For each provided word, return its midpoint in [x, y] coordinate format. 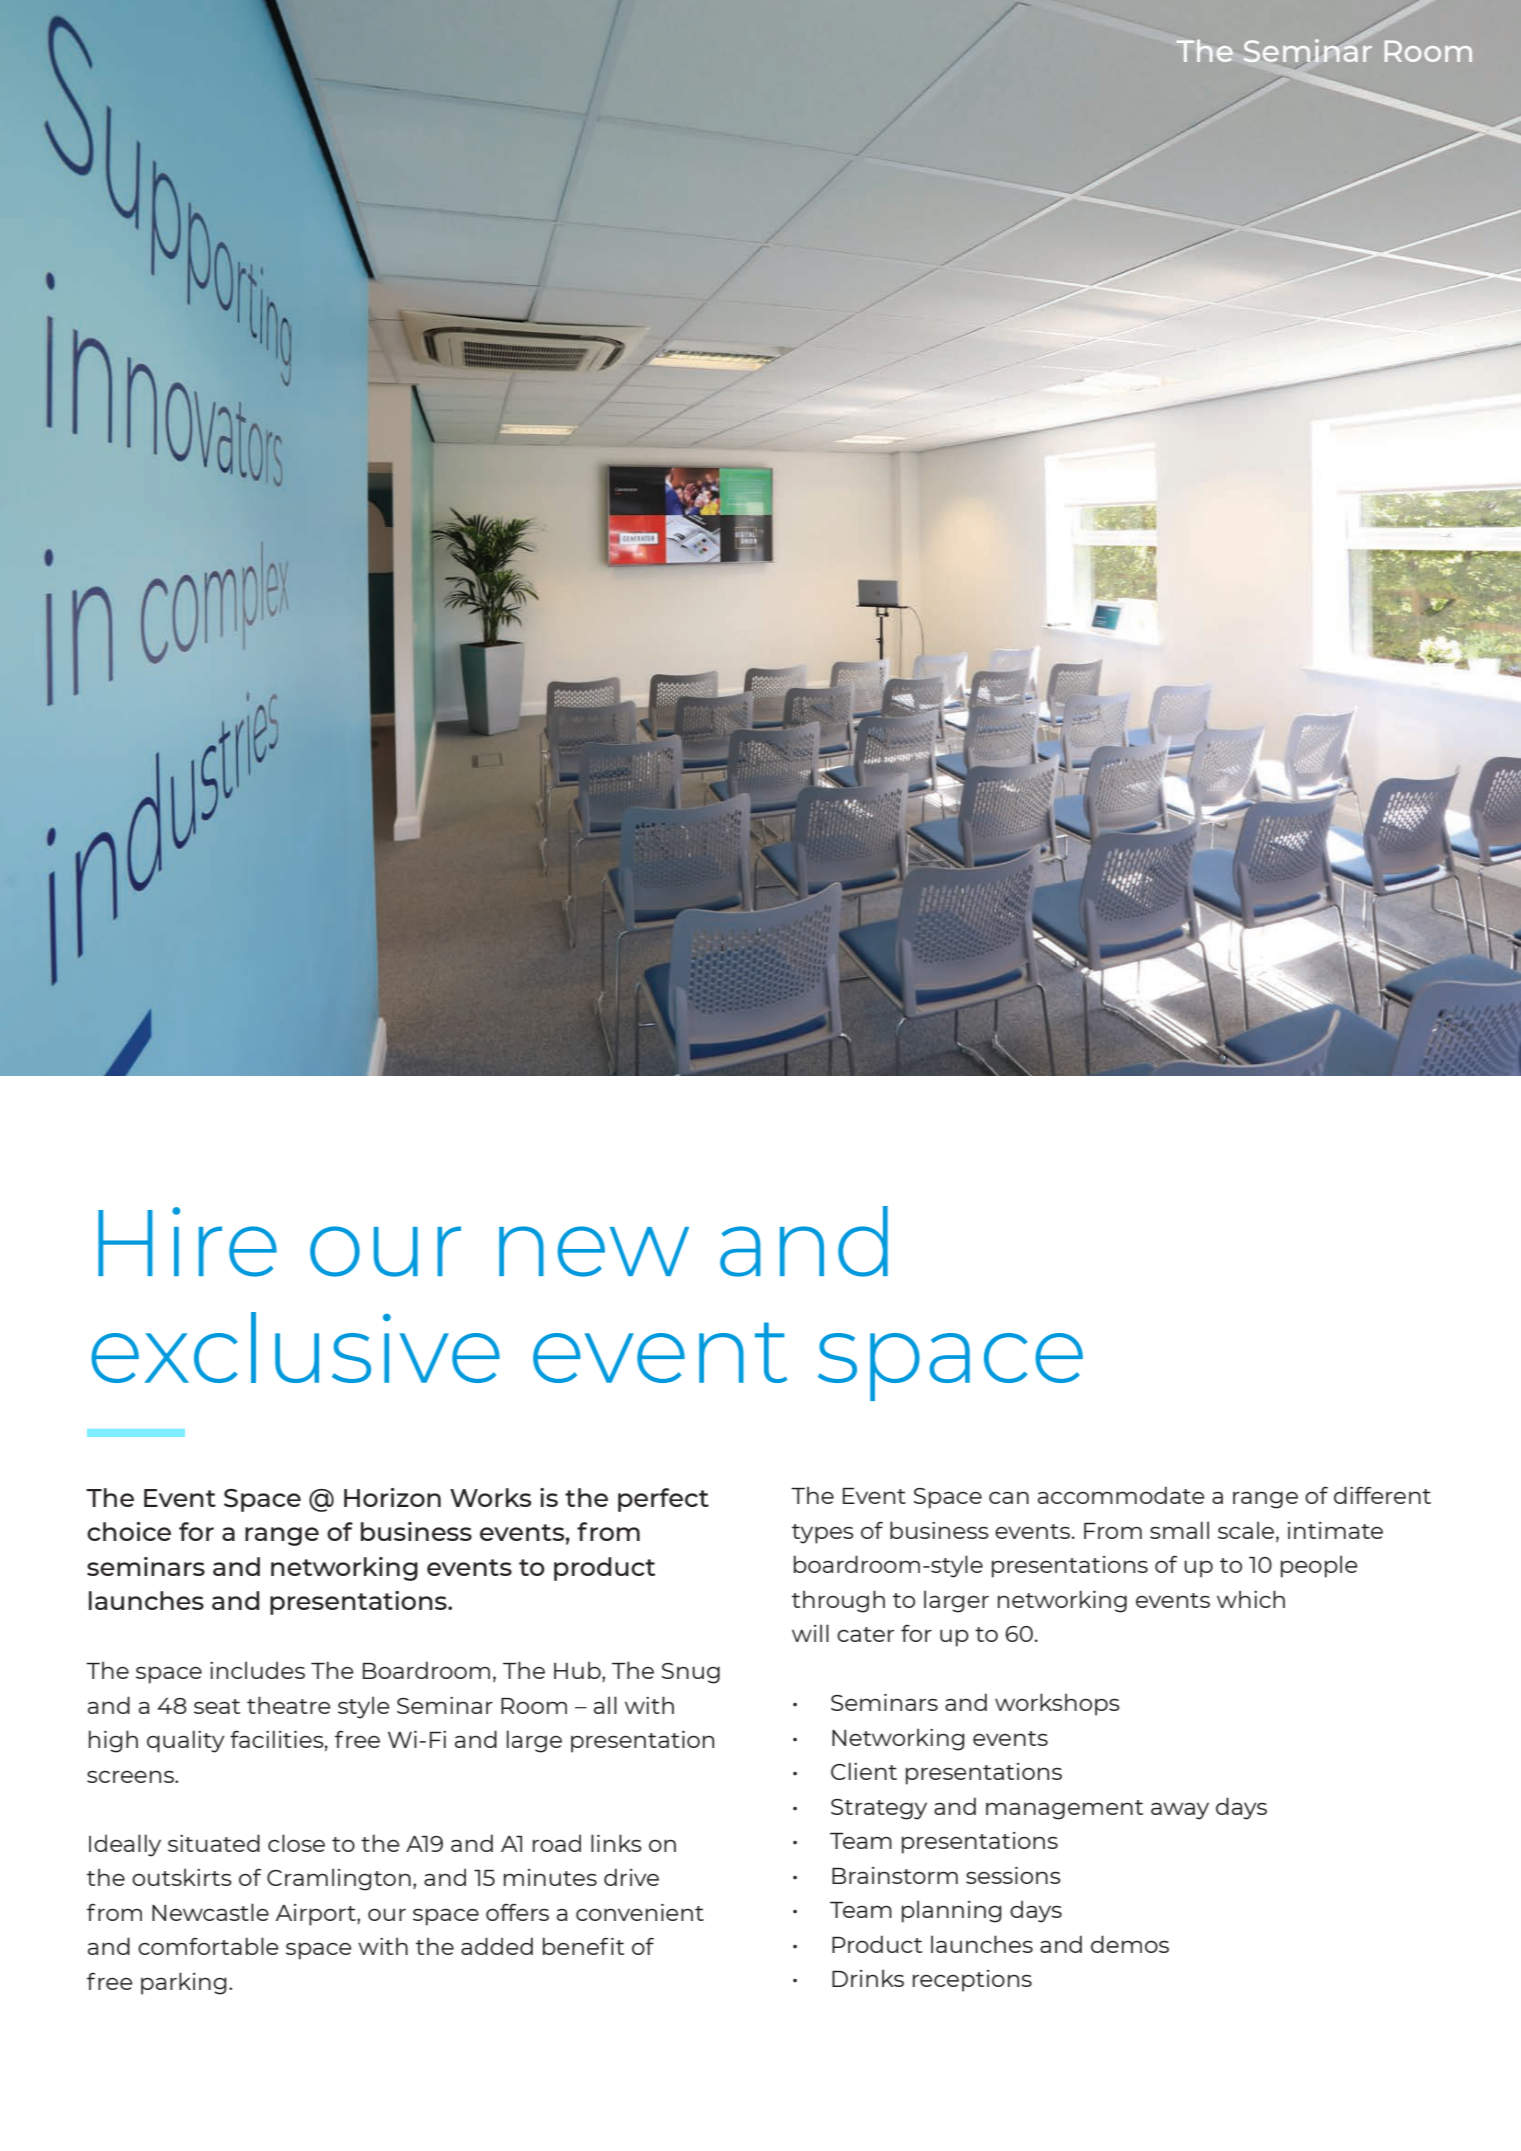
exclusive [295, 1347]
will [810, 1633]
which [1251, 1599]
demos [1130, 1944]
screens [131, 1776]
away [1180, 1811]
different [1382, 1495]
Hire [187, 1242]
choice [129, 1531]
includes [257, 1670]
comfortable [208, 1946]
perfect [663, 1500]
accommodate [1121, 1495]
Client [864, 1771]
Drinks [868, 1978]
